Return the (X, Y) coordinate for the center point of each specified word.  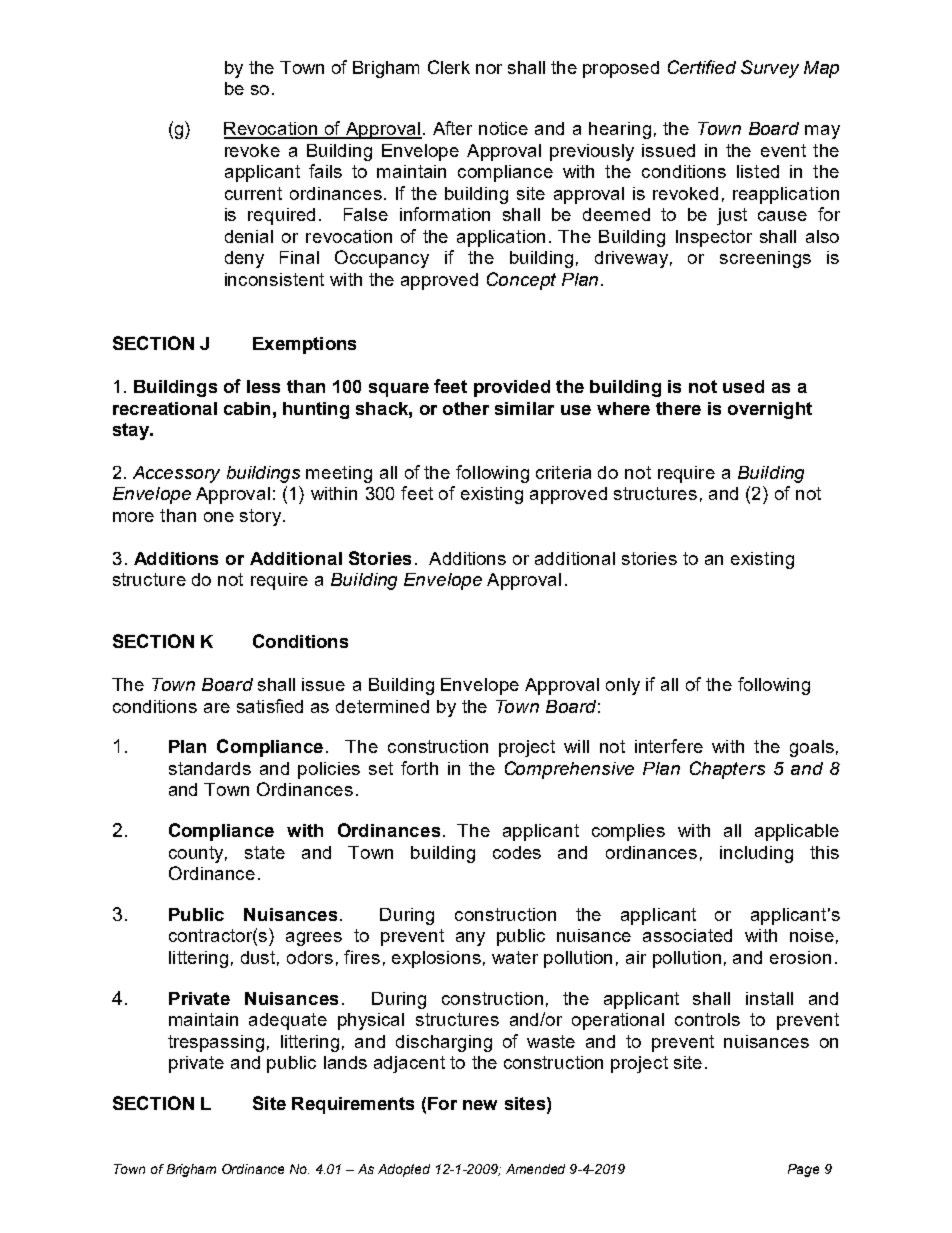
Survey (770, 69)
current (253, 193)
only (623, 686)
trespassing (216, 1043)
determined (382, 706)
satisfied (270, 706)
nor (489, 69)
